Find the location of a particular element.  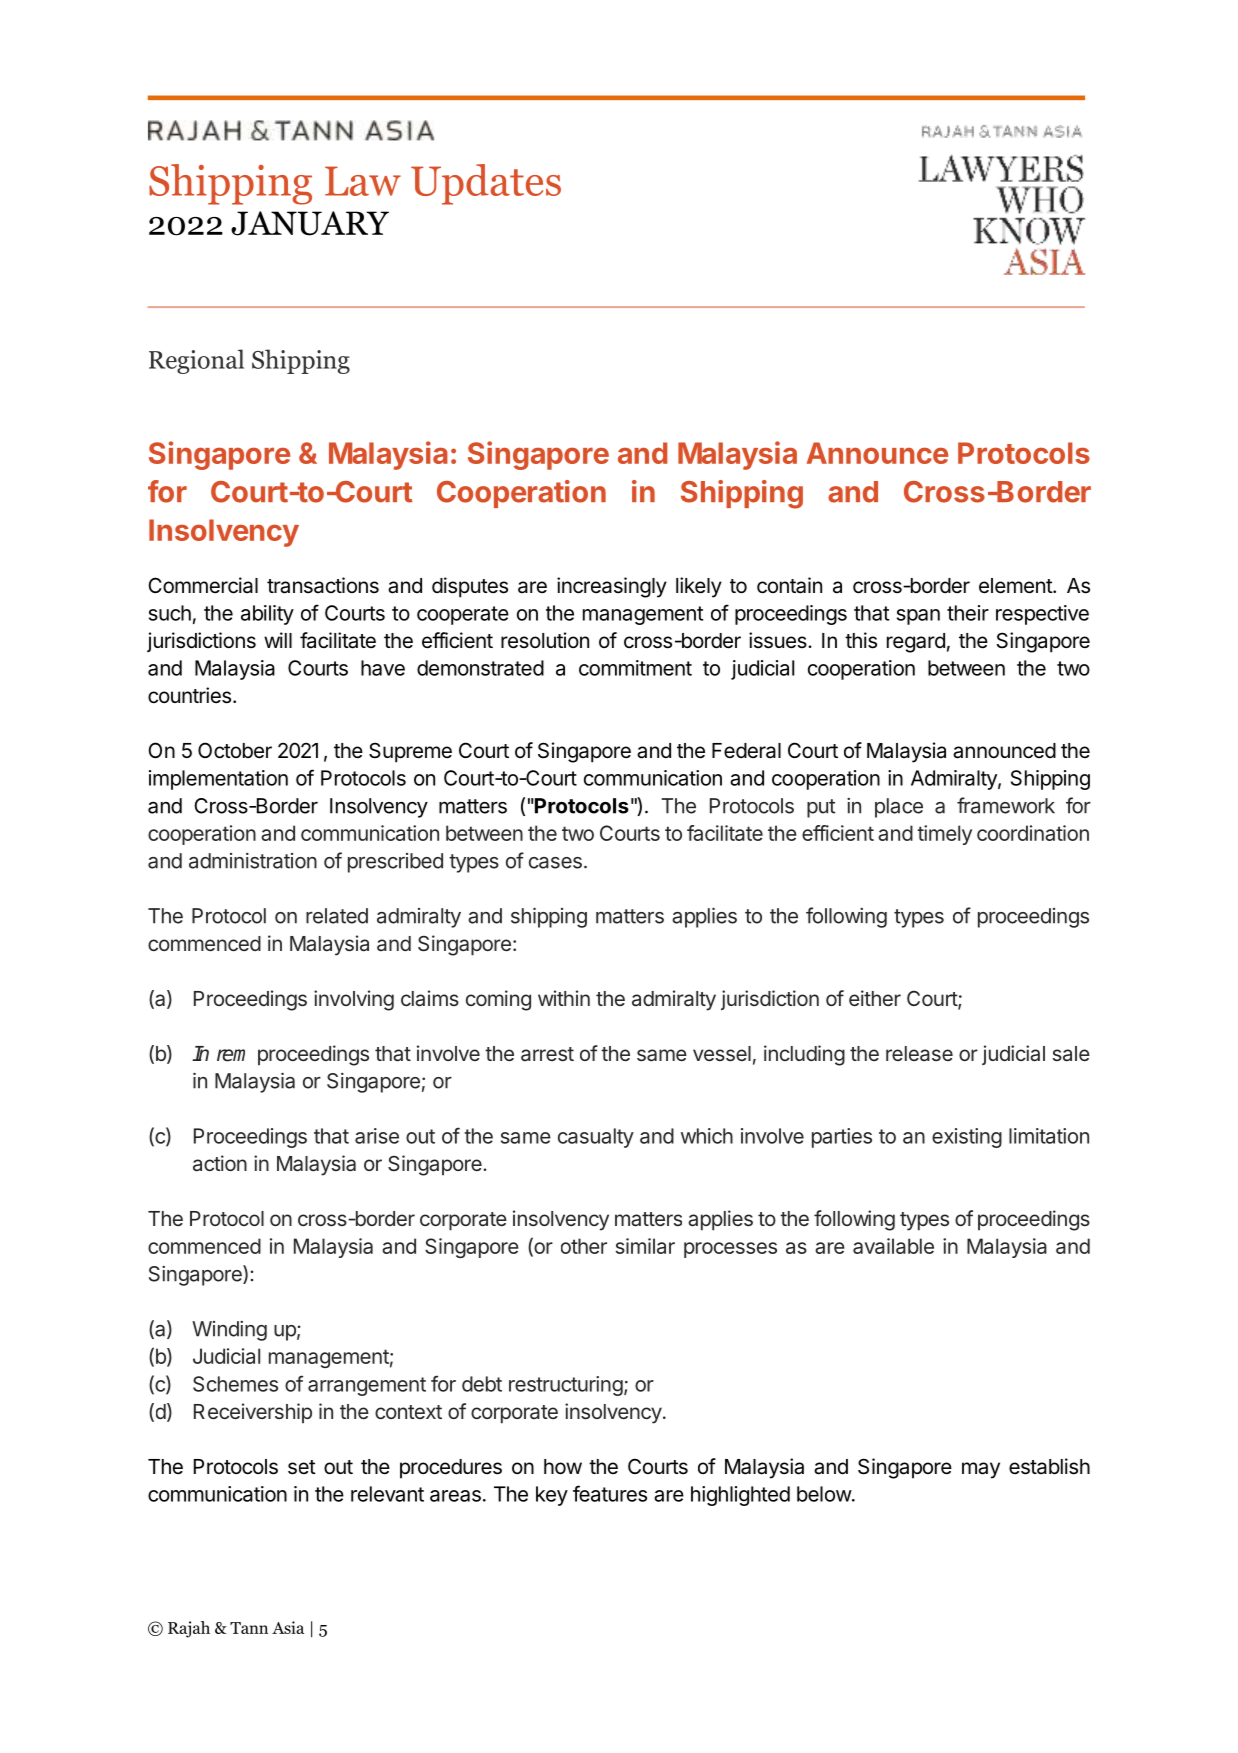

will is located at coordinates (278, 640).
